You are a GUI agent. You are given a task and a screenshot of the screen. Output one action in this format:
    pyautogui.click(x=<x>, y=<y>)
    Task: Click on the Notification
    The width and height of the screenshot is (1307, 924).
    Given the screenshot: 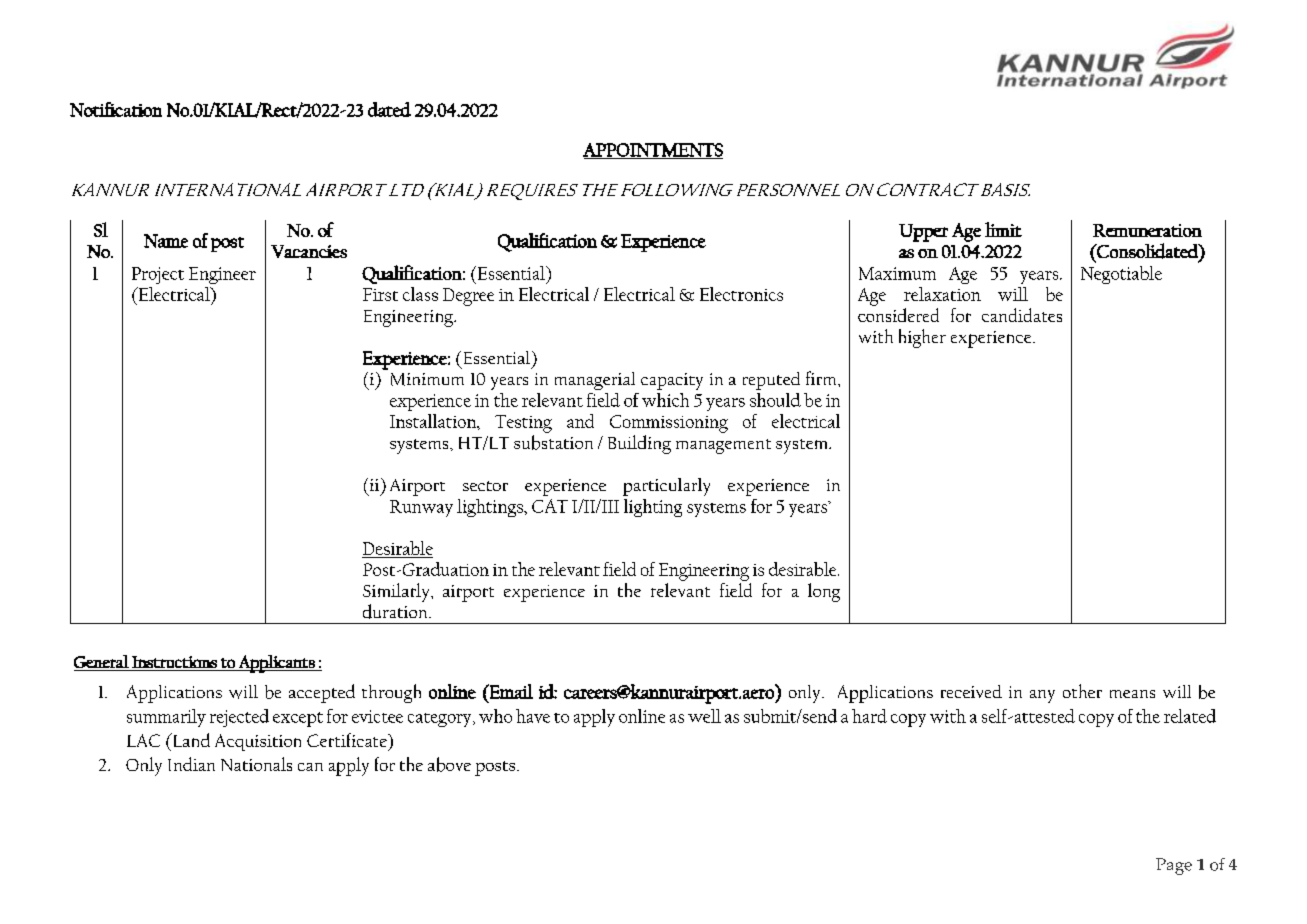 What is the action you would take?
    pyautogui.click(x=116, y=109)
